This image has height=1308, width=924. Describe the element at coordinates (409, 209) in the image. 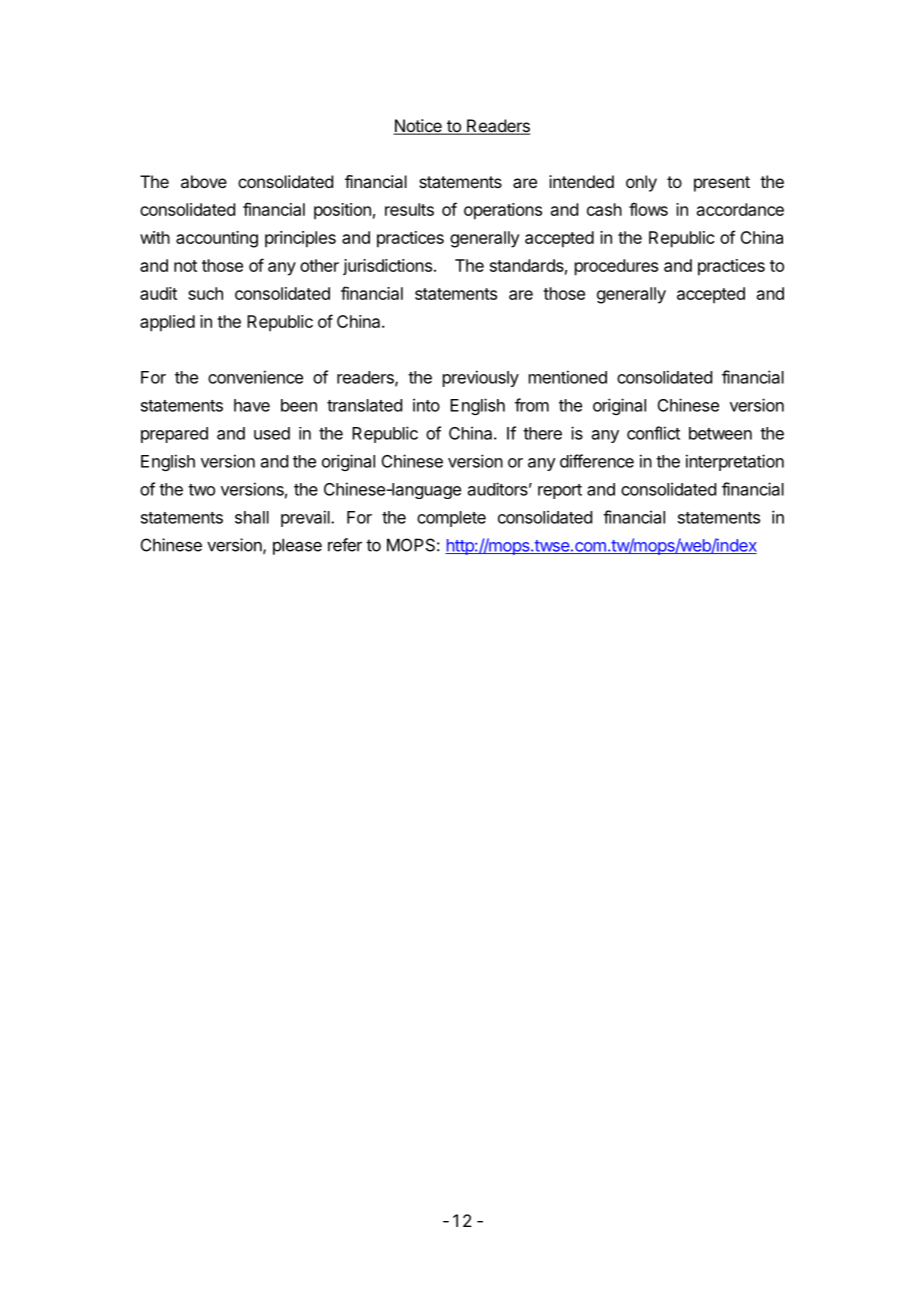

I see `results` at that location.
